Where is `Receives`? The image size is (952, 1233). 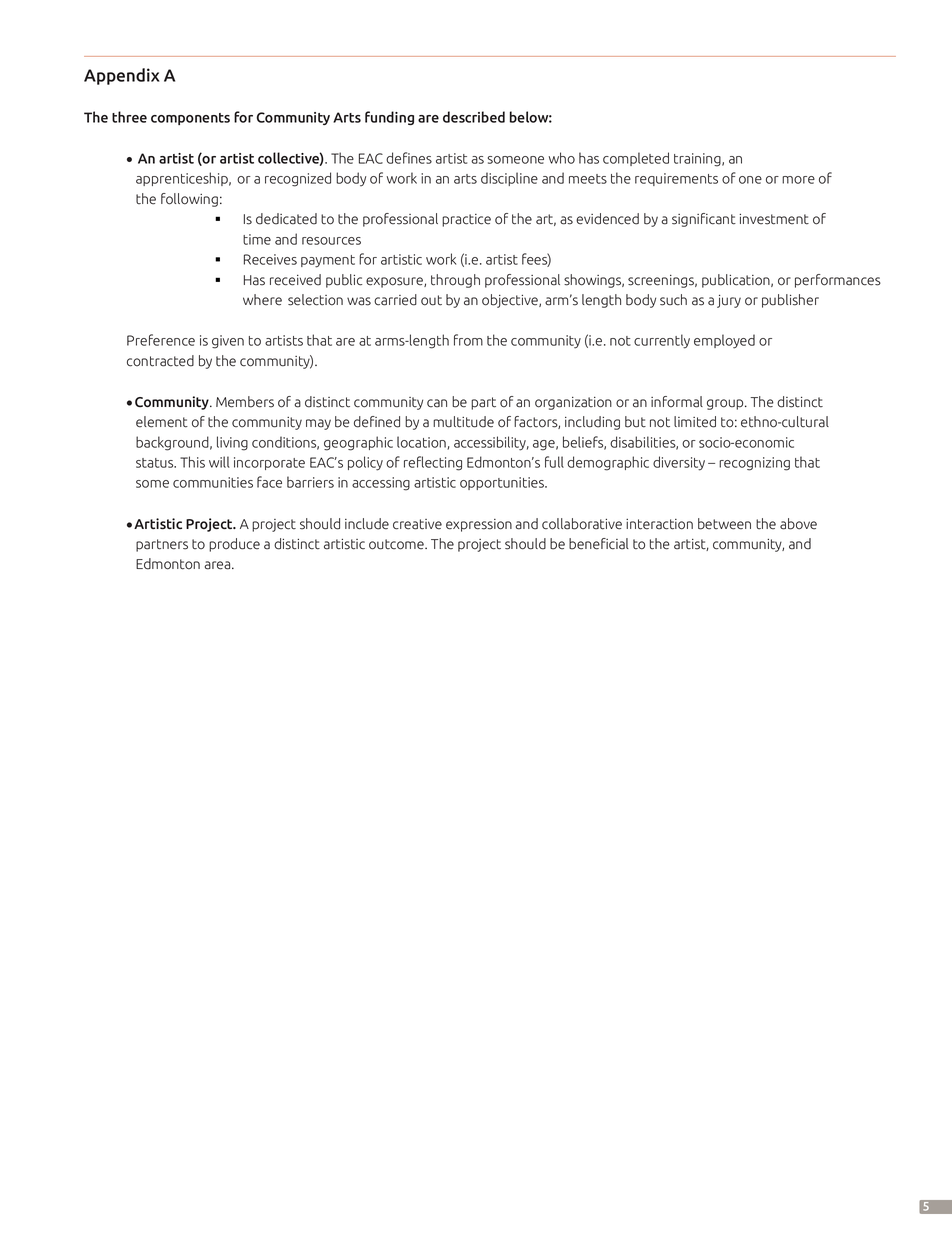 Receives is located at coordinates (270, 259).
